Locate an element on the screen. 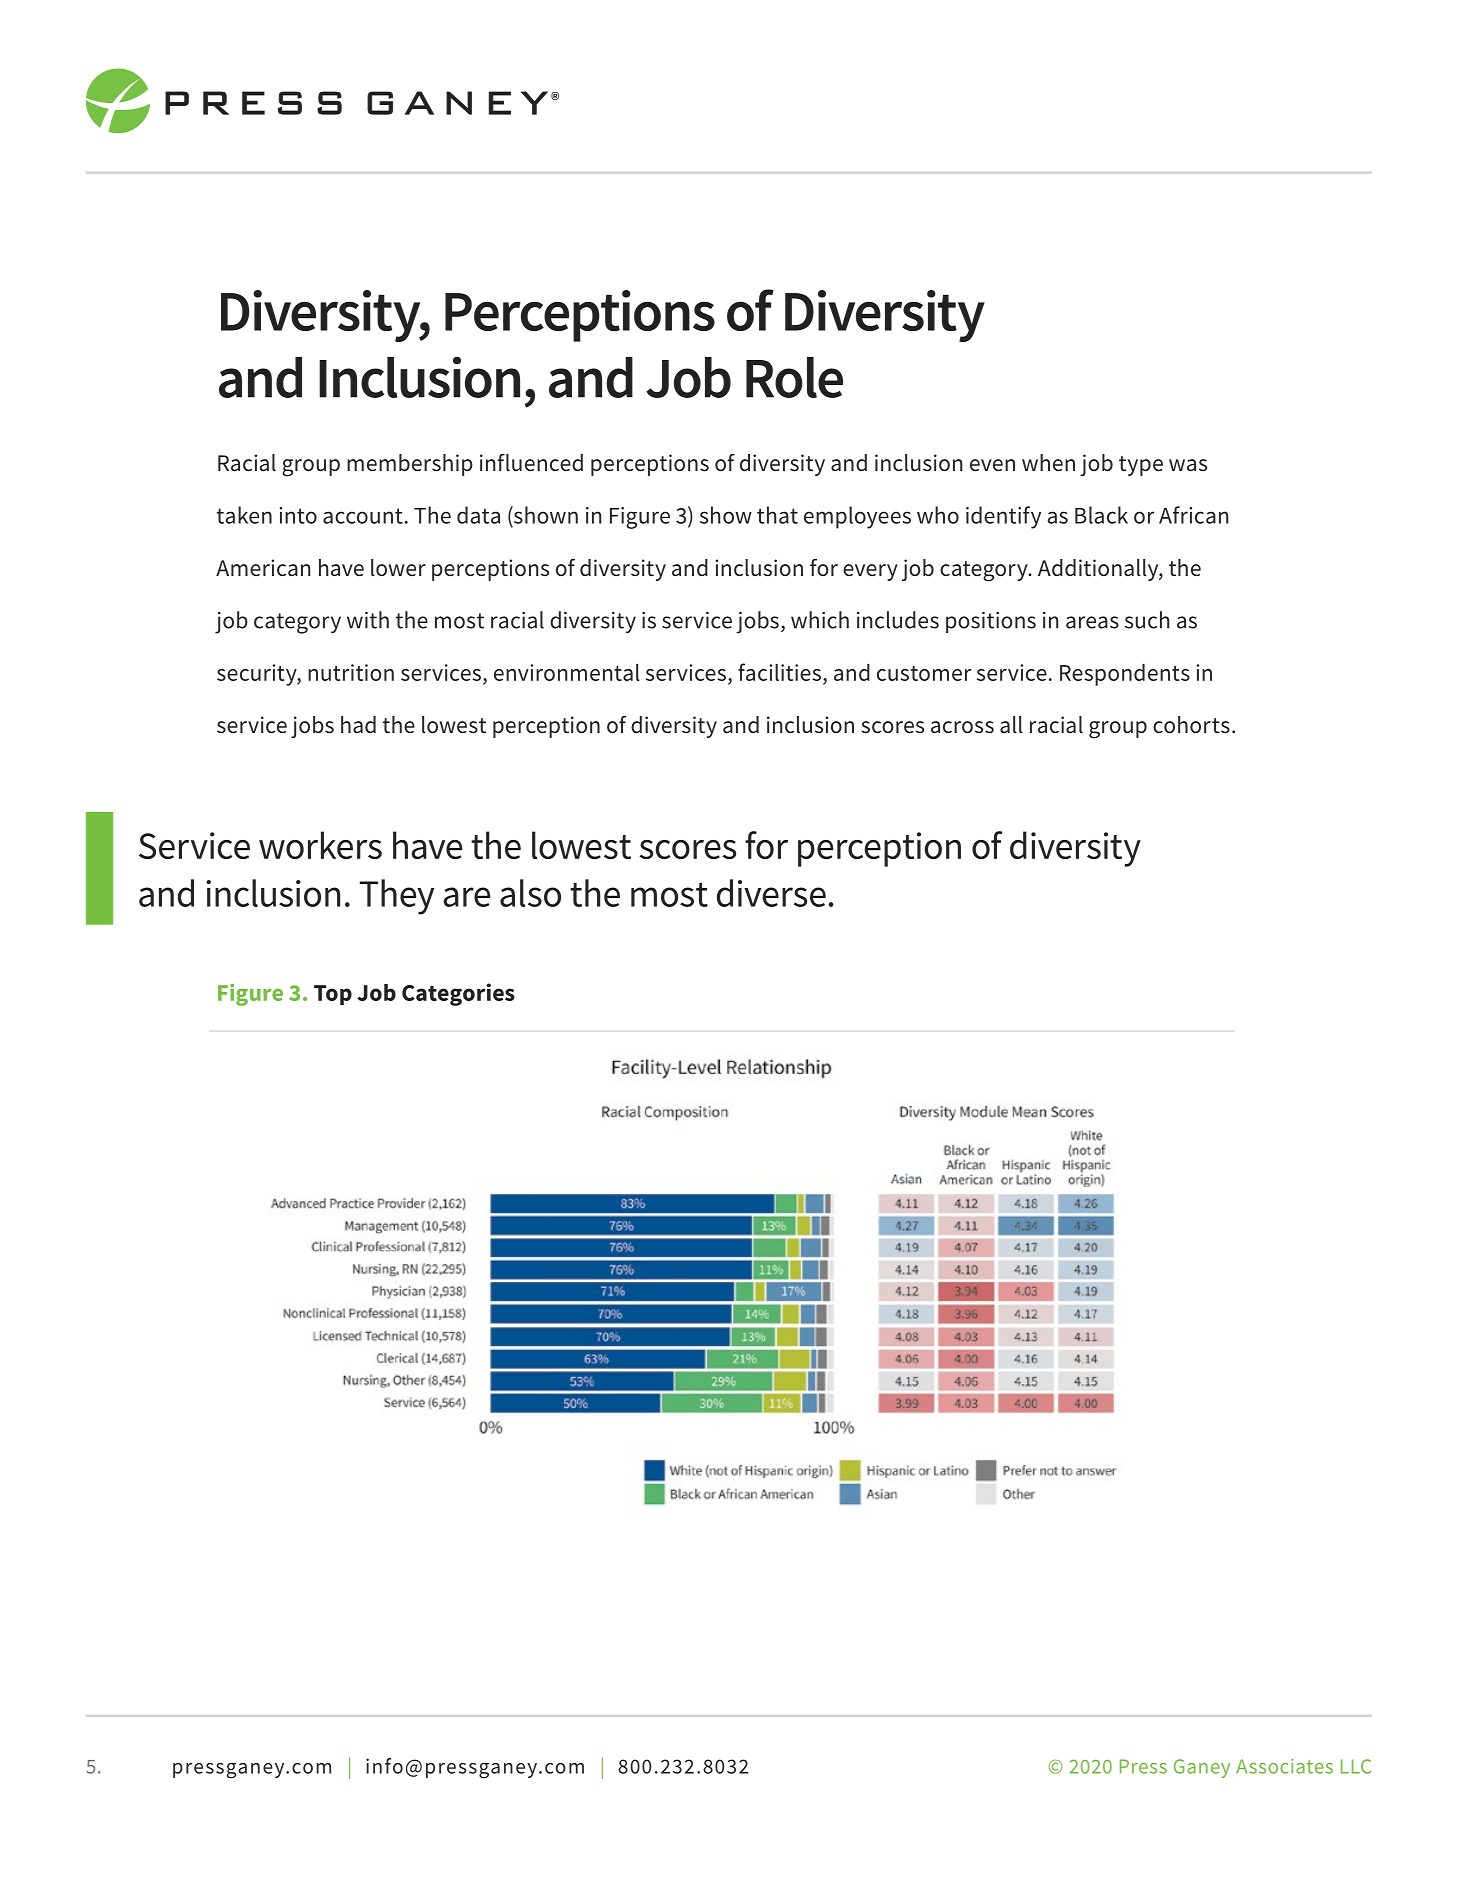 This screenshot has width=1458, height=1886. also is located at coordinates (530, 893).
